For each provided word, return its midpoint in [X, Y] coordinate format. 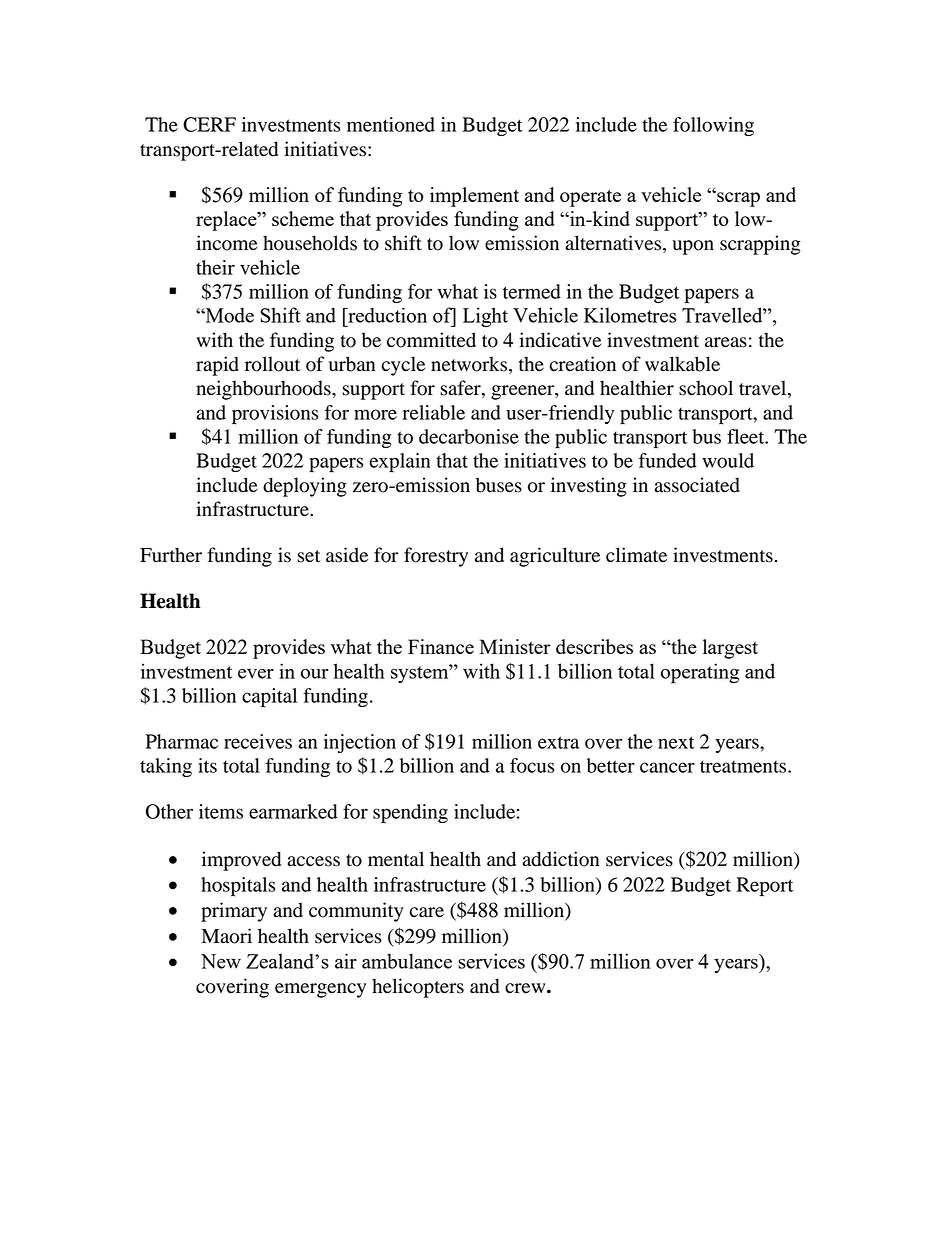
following [713, 126]
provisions [275, 414]
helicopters [418, 988]
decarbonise [469, 436]
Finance [441, 646]
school [706, 388]
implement [474, 197]
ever [256, 674]
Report [764, 887]
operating [700, 673]
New [221, 961]
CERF [209, 124]
